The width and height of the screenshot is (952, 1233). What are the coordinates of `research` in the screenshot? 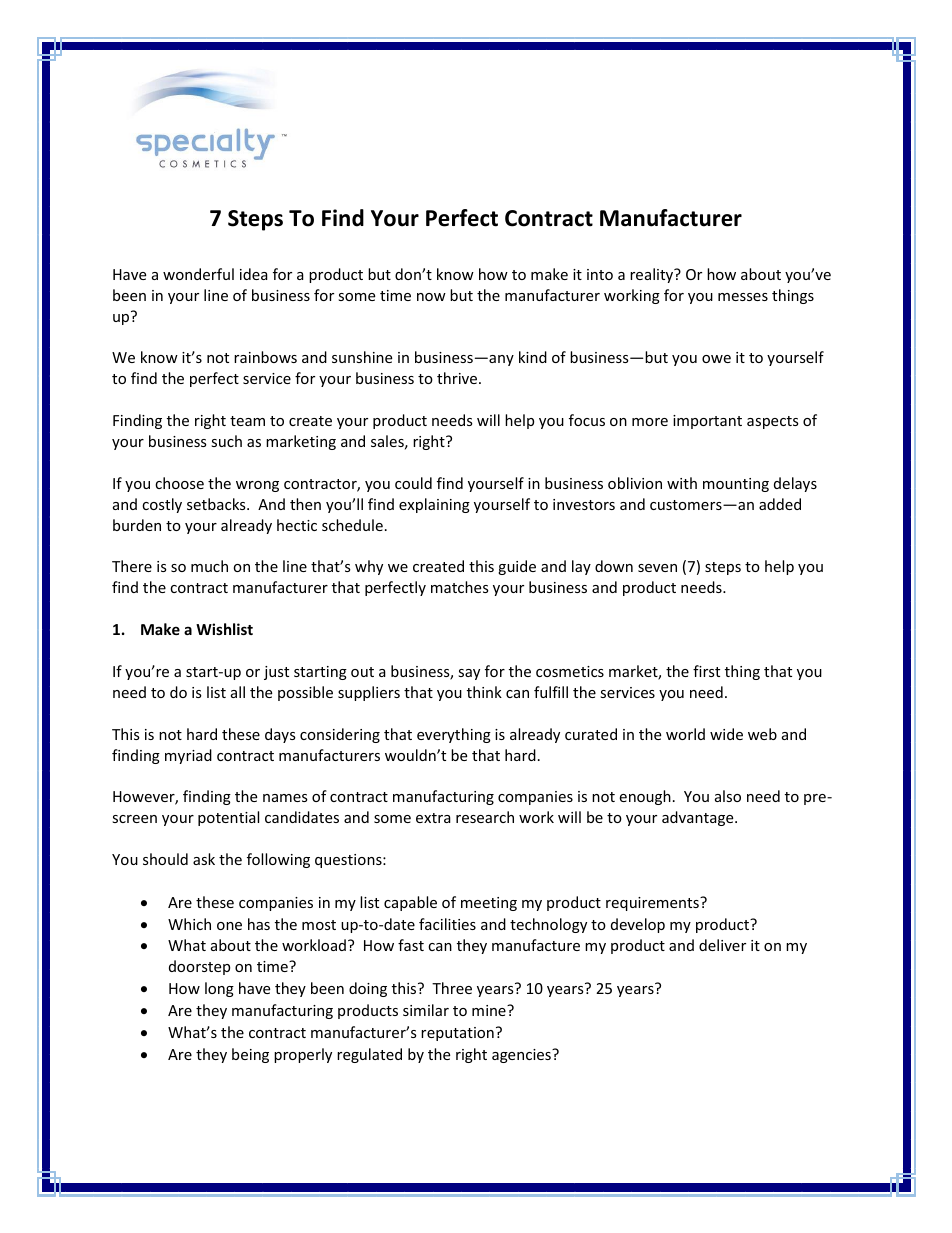 It's located at (485, 817).
